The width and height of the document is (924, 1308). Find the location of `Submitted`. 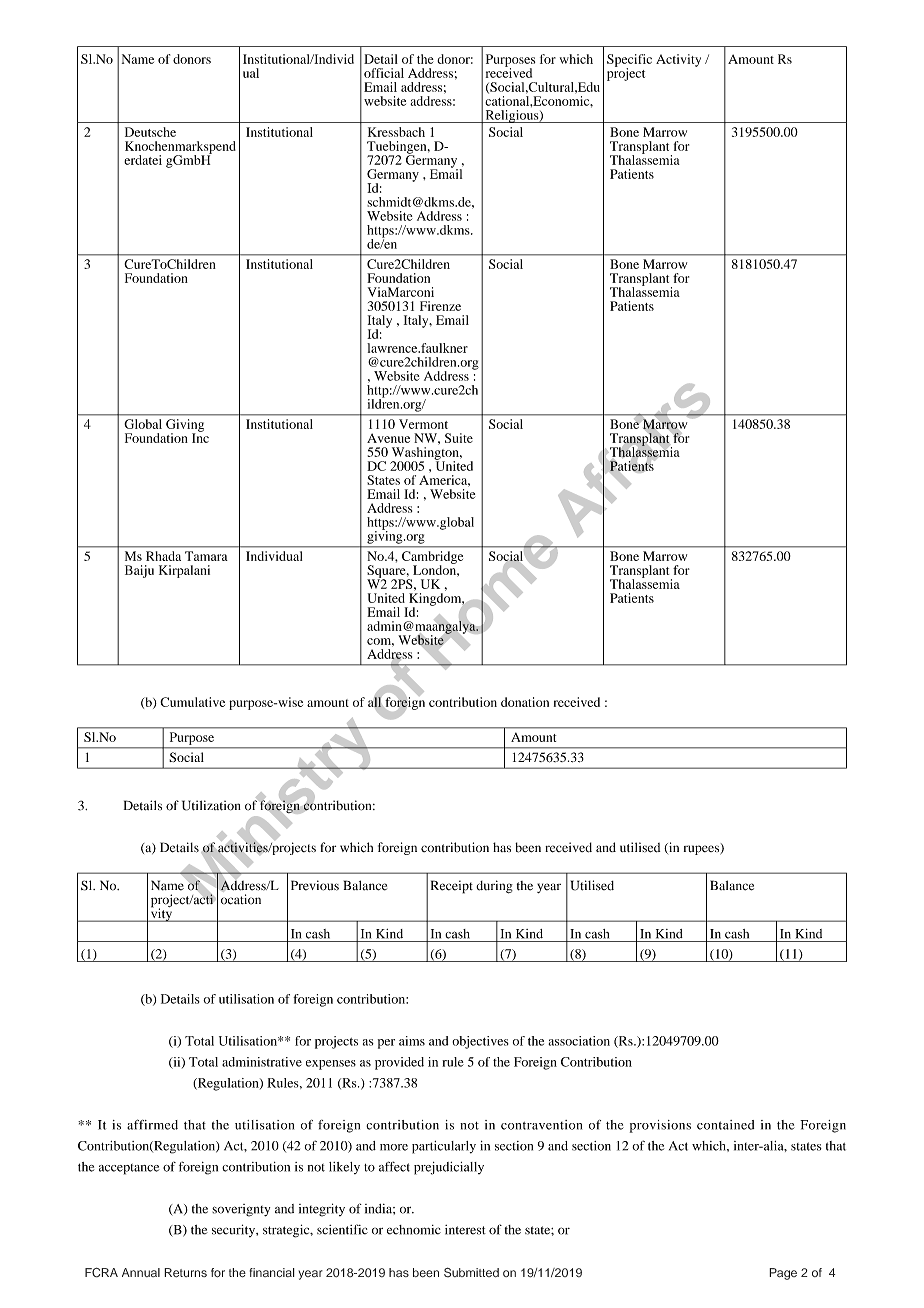

Submitted is located at coordinates (471, 1272).
